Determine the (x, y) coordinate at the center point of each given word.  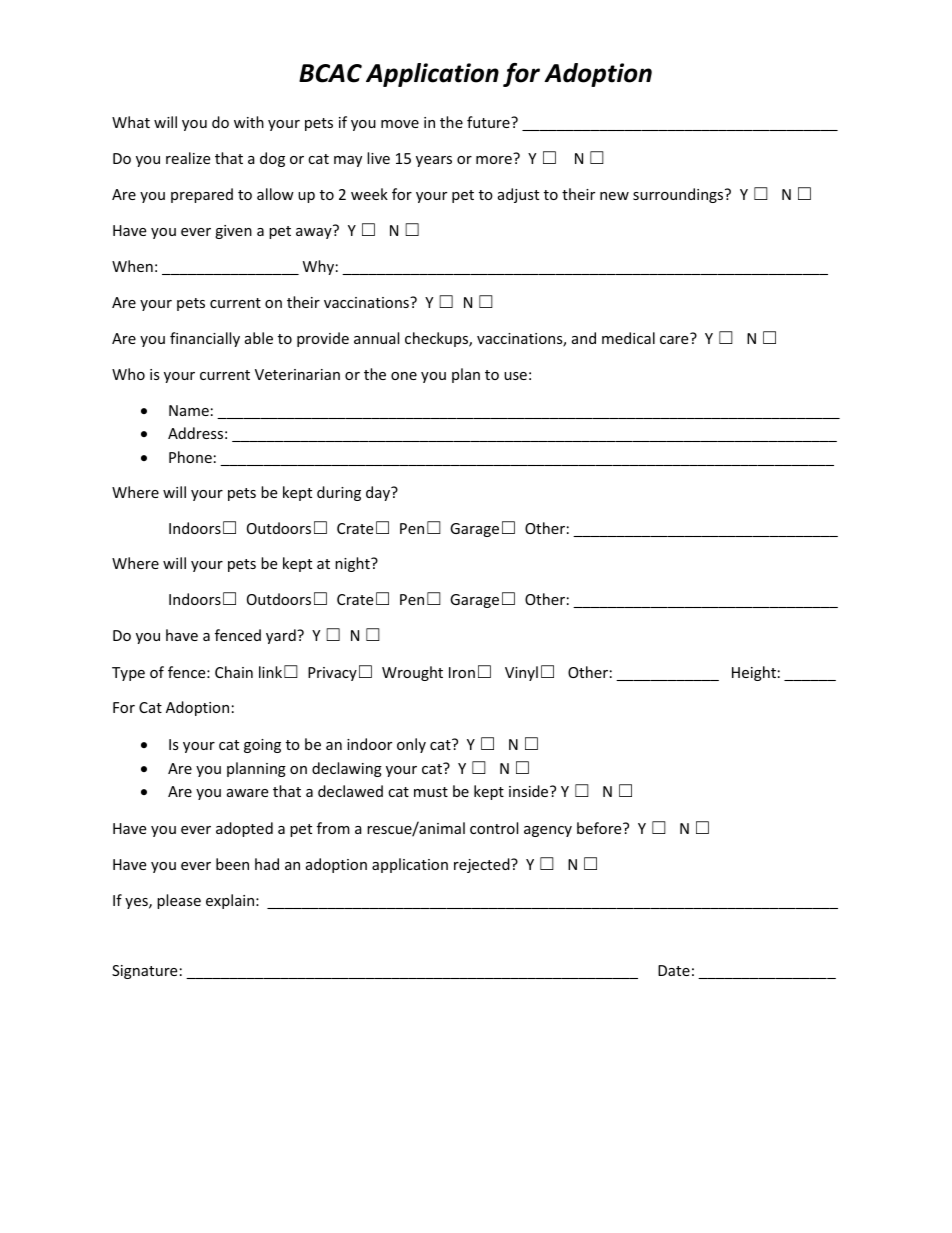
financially (205, 339)
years (434, 161)
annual (376, 338)
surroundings (679, 195)
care (674, 340)
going (262, 746)
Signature (144, 972)
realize (188, 158)
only (411, 745)
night (353, 564)
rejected (483, 865)
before (600, 828)
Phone (190, 457)
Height (754, 673)
